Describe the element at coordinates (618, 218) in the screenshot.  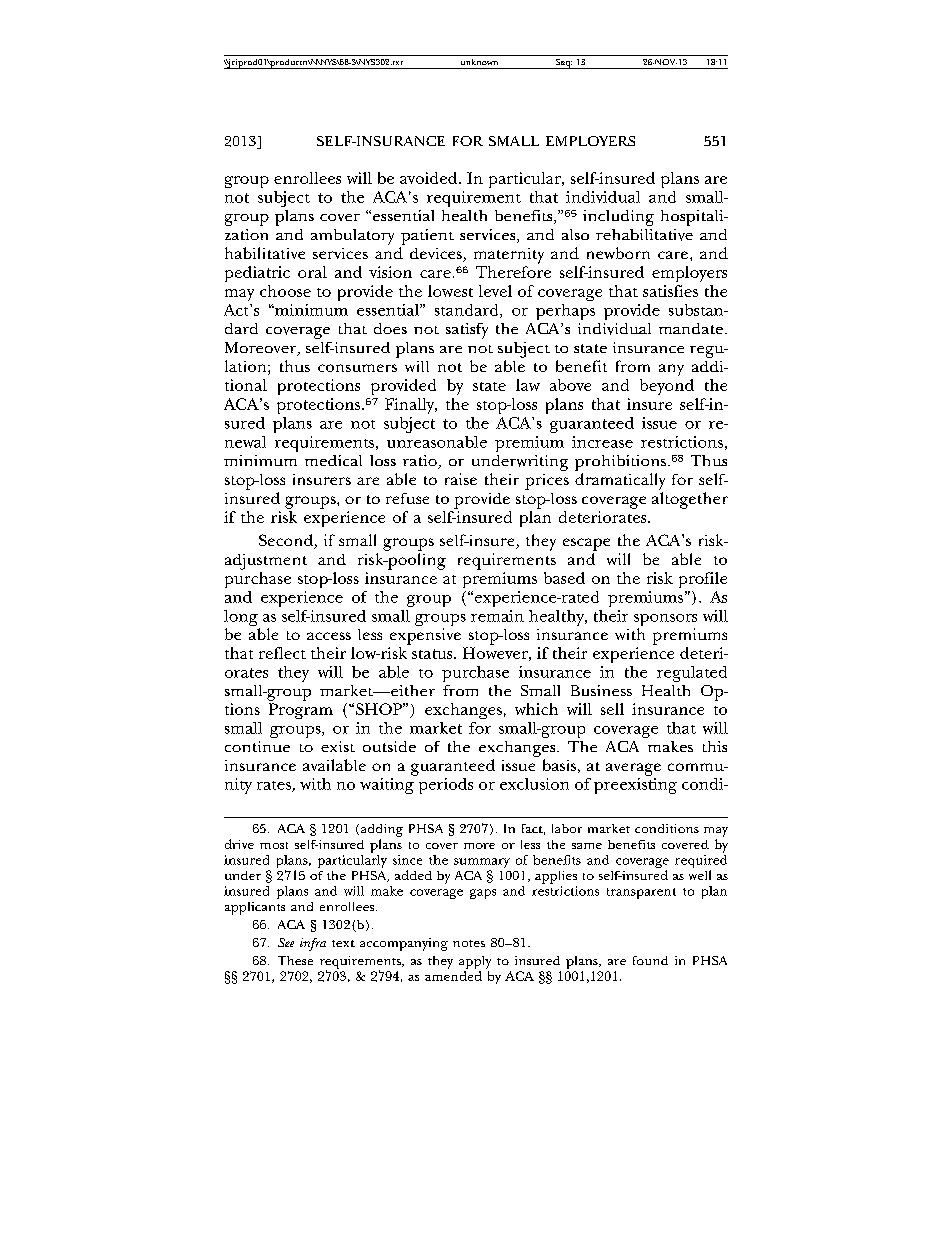
I see `including` at that location.
